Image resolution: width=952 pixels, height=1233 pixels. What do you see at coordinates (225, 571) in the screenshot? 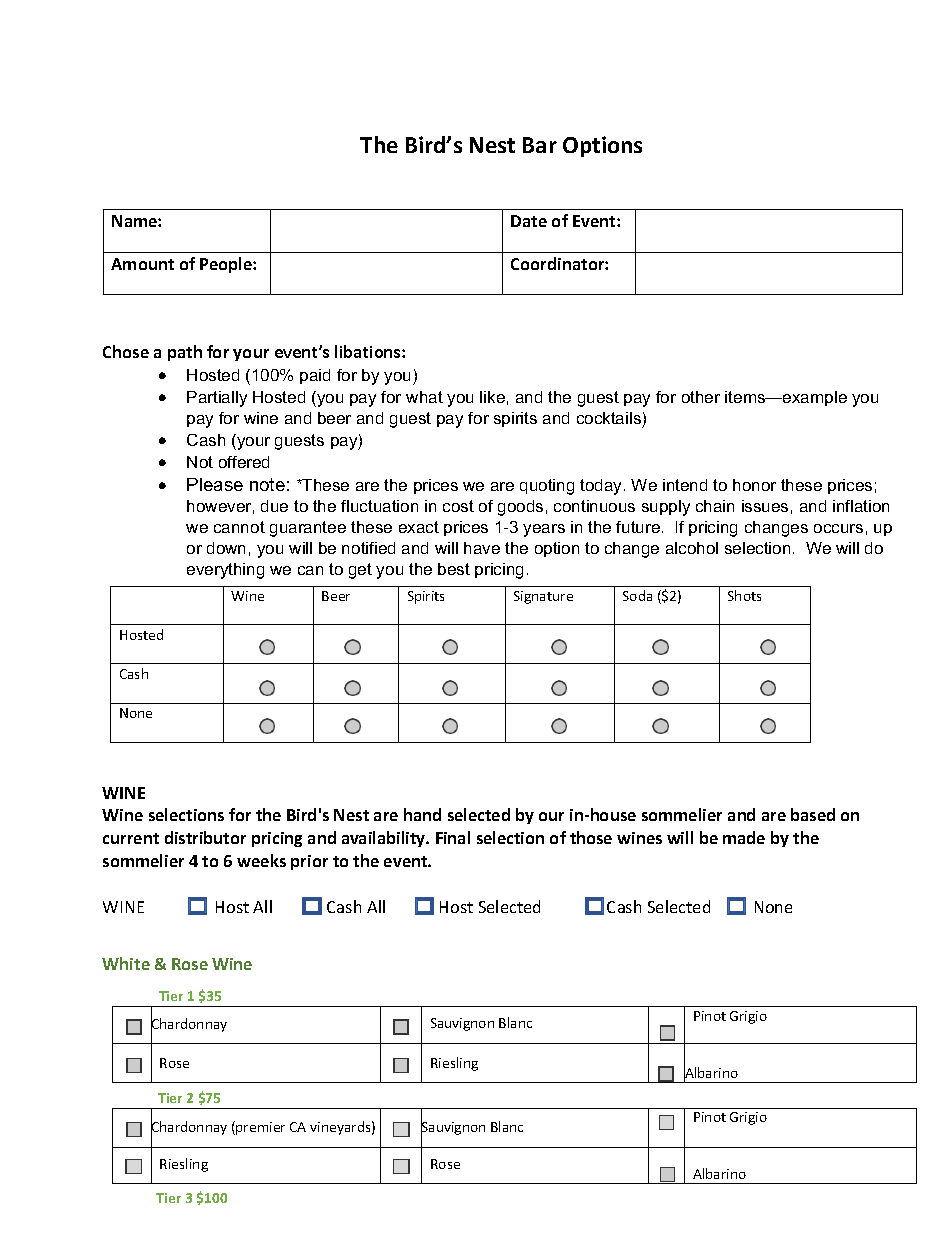
I see `everything` at bounding box center [225, 571].
